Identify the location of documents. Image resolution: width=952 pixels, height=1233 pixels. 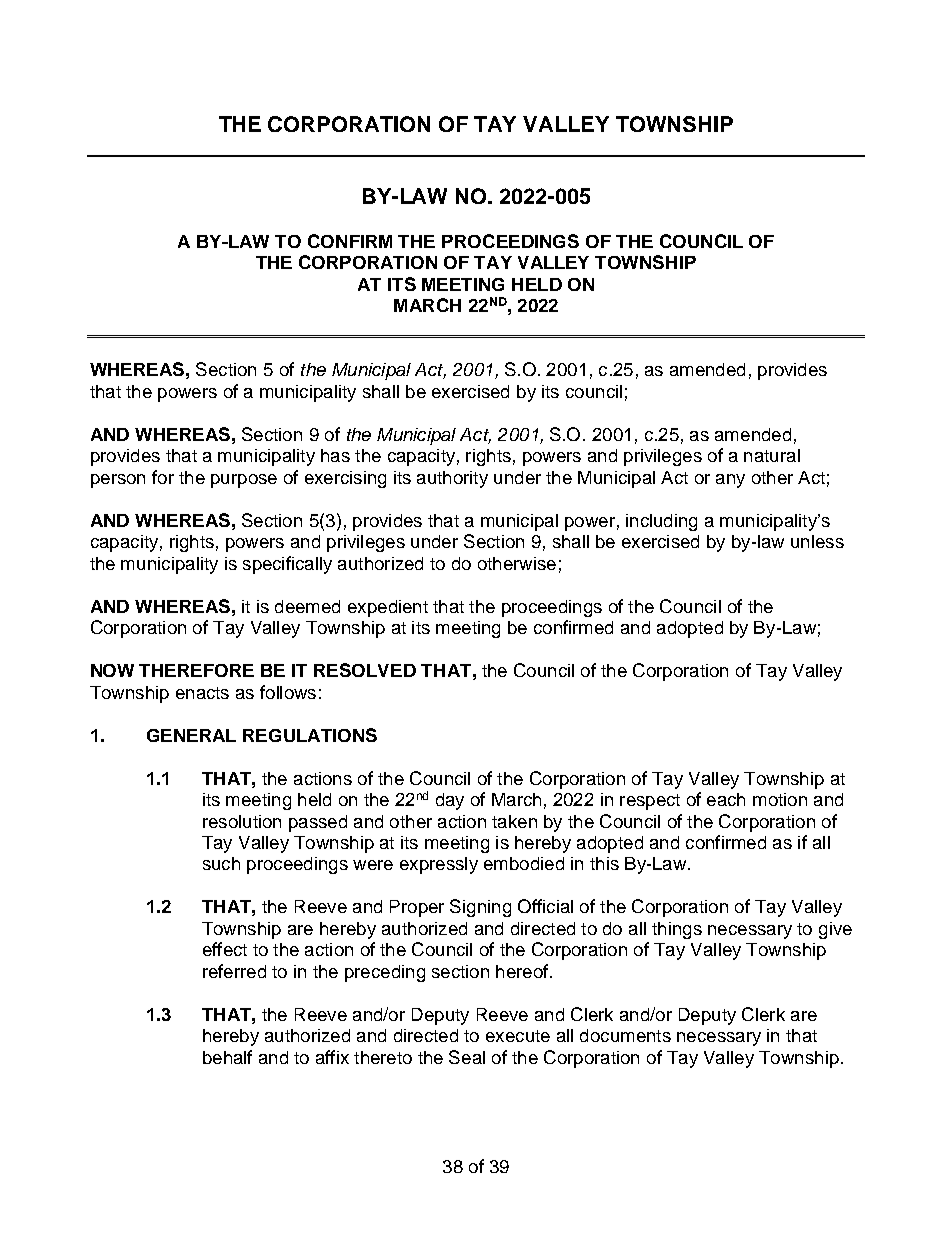
(625, 1035).
